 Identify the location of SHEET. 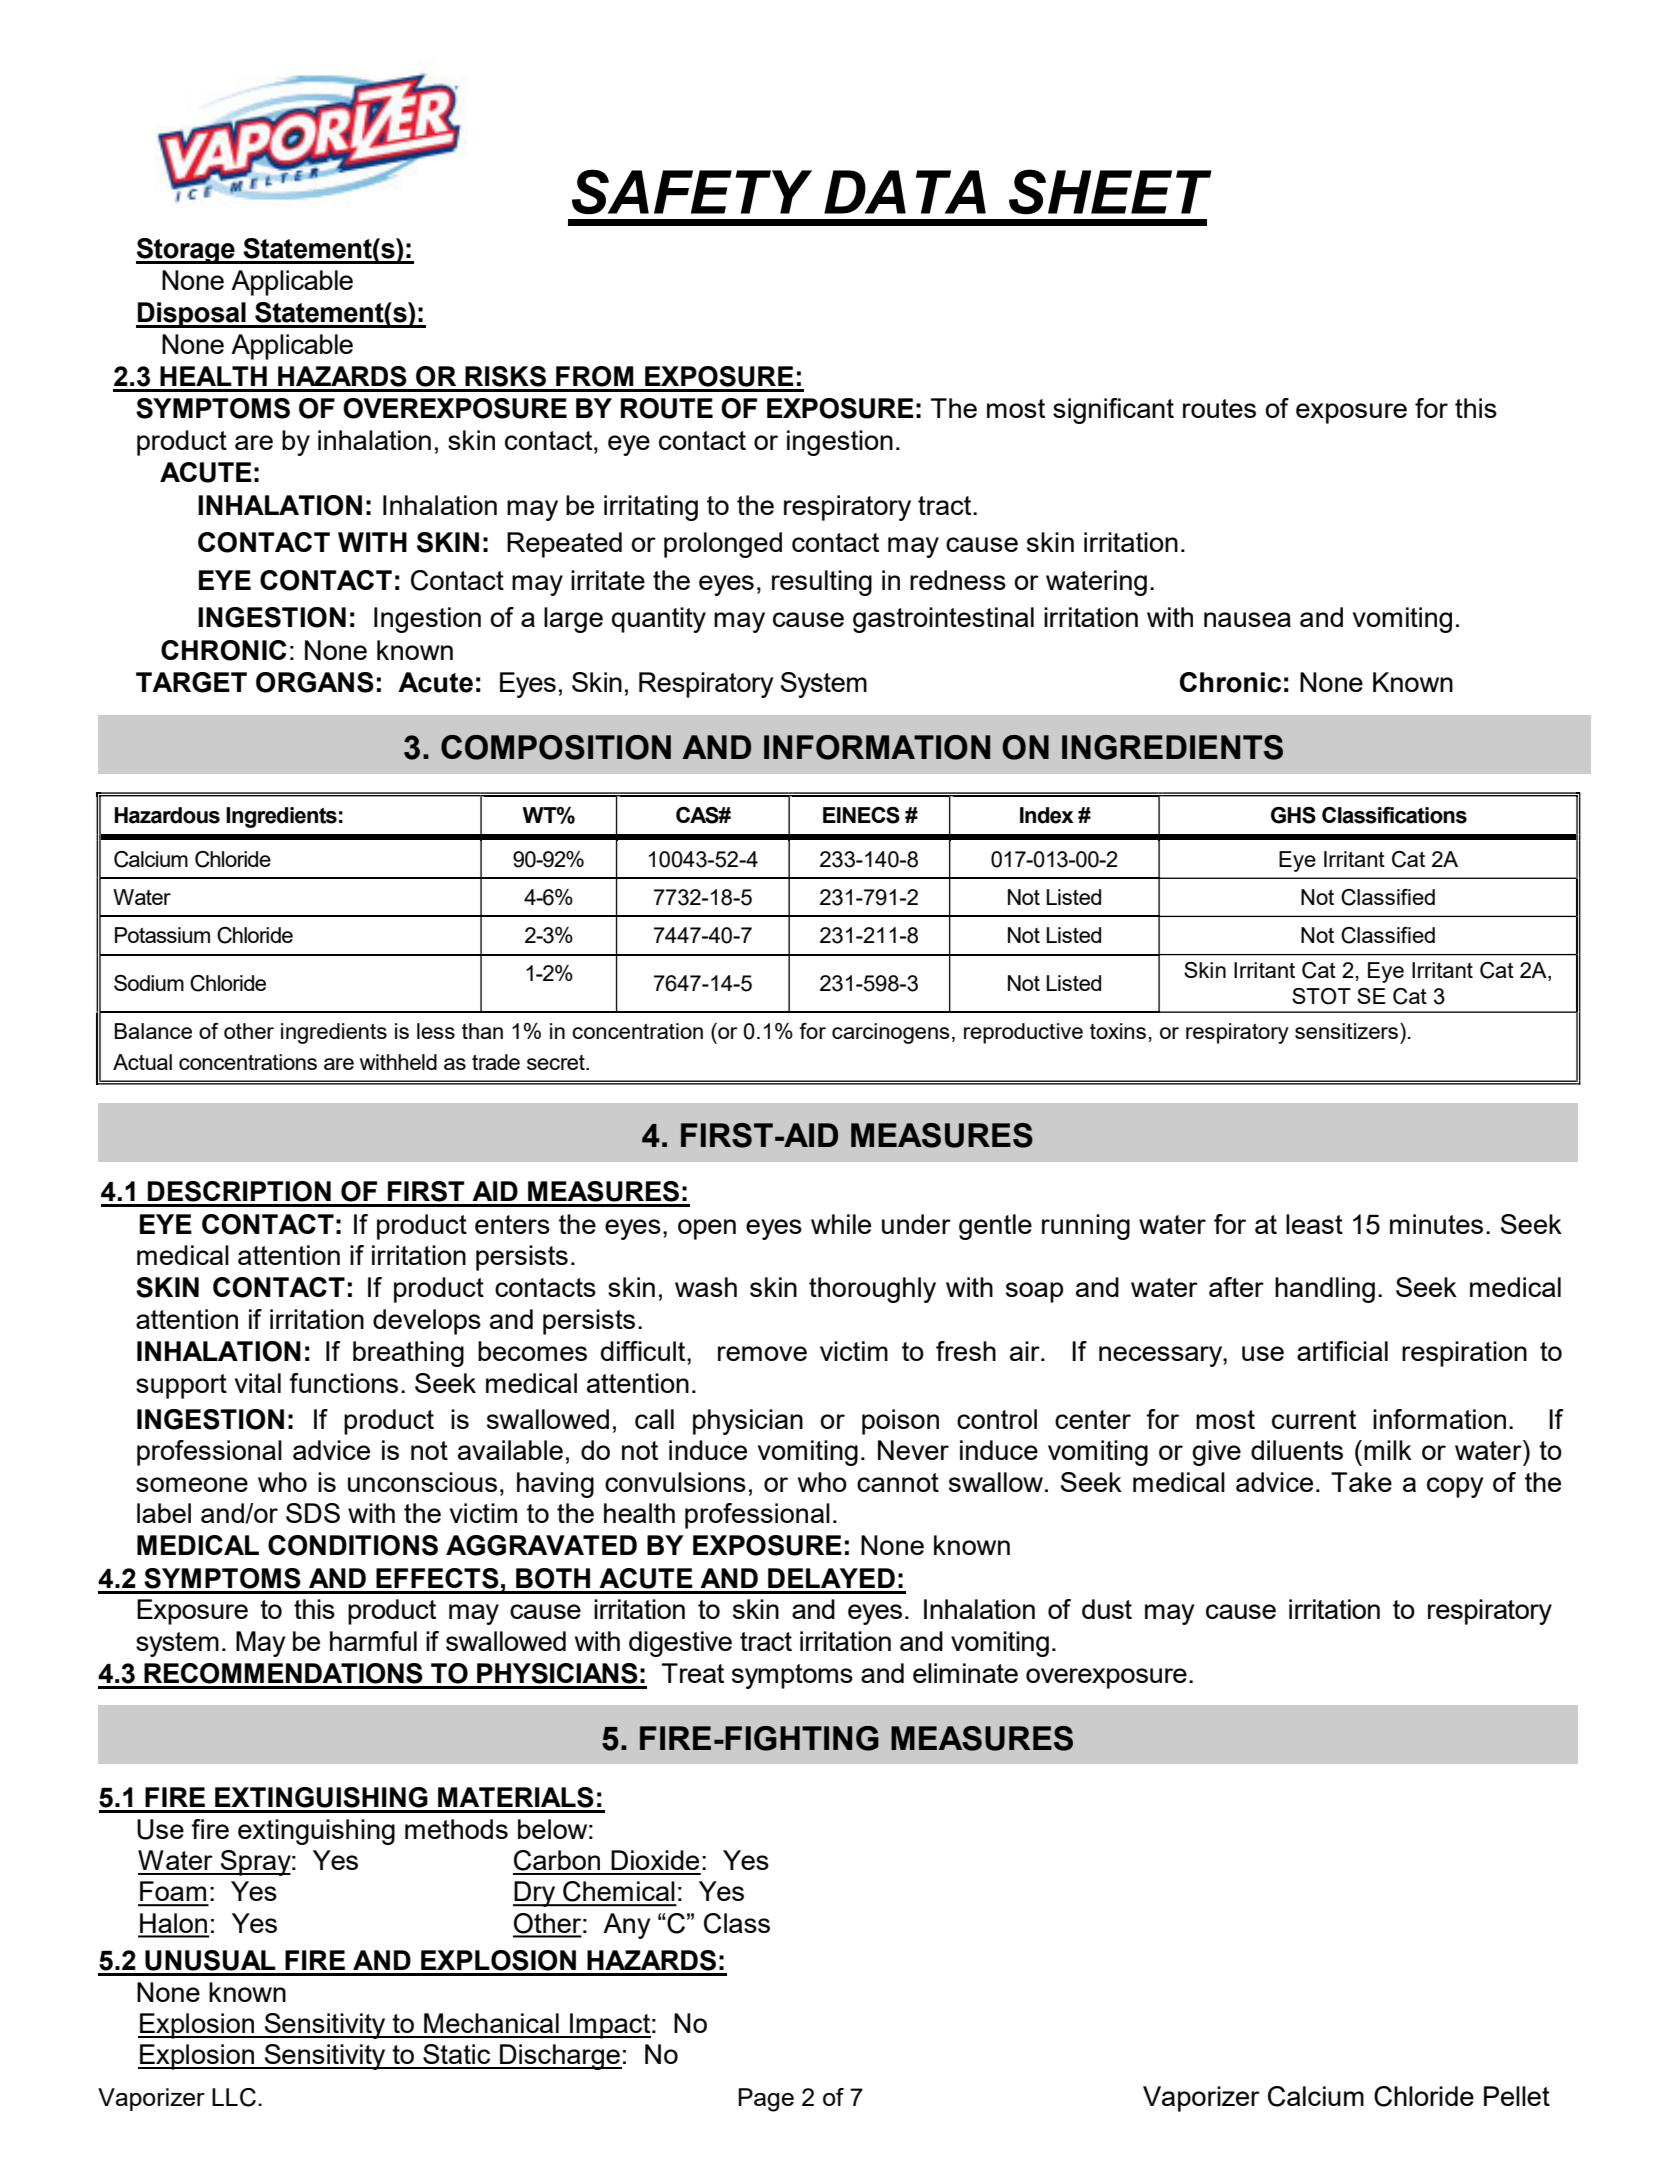
(1110, 192).
